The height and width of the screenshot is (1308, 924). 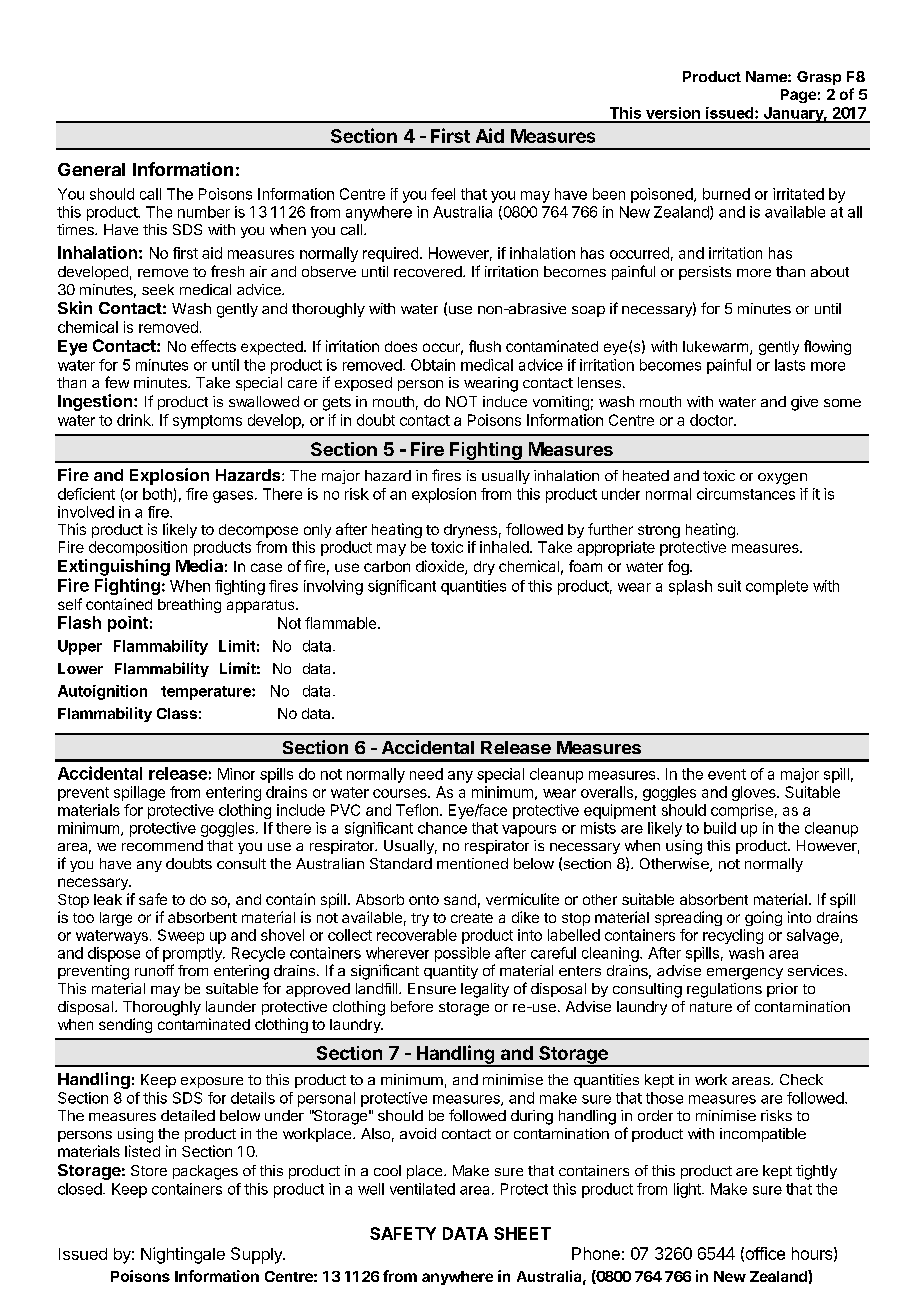 I want to click on Nightingale, so click(x=183, y=1255).
